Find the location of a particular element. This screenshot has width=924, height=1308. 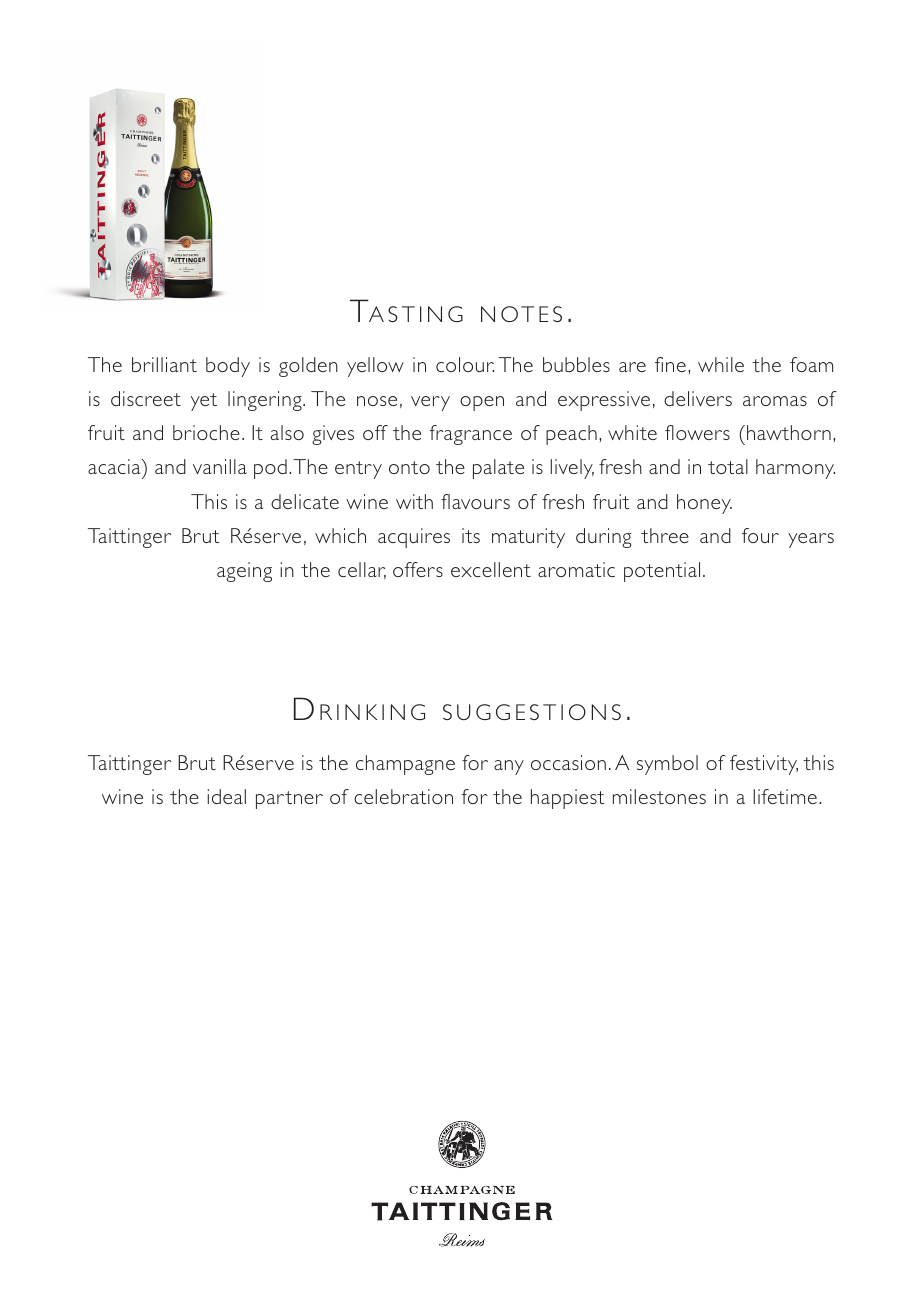

pod is located at coordinates (270, 469).
